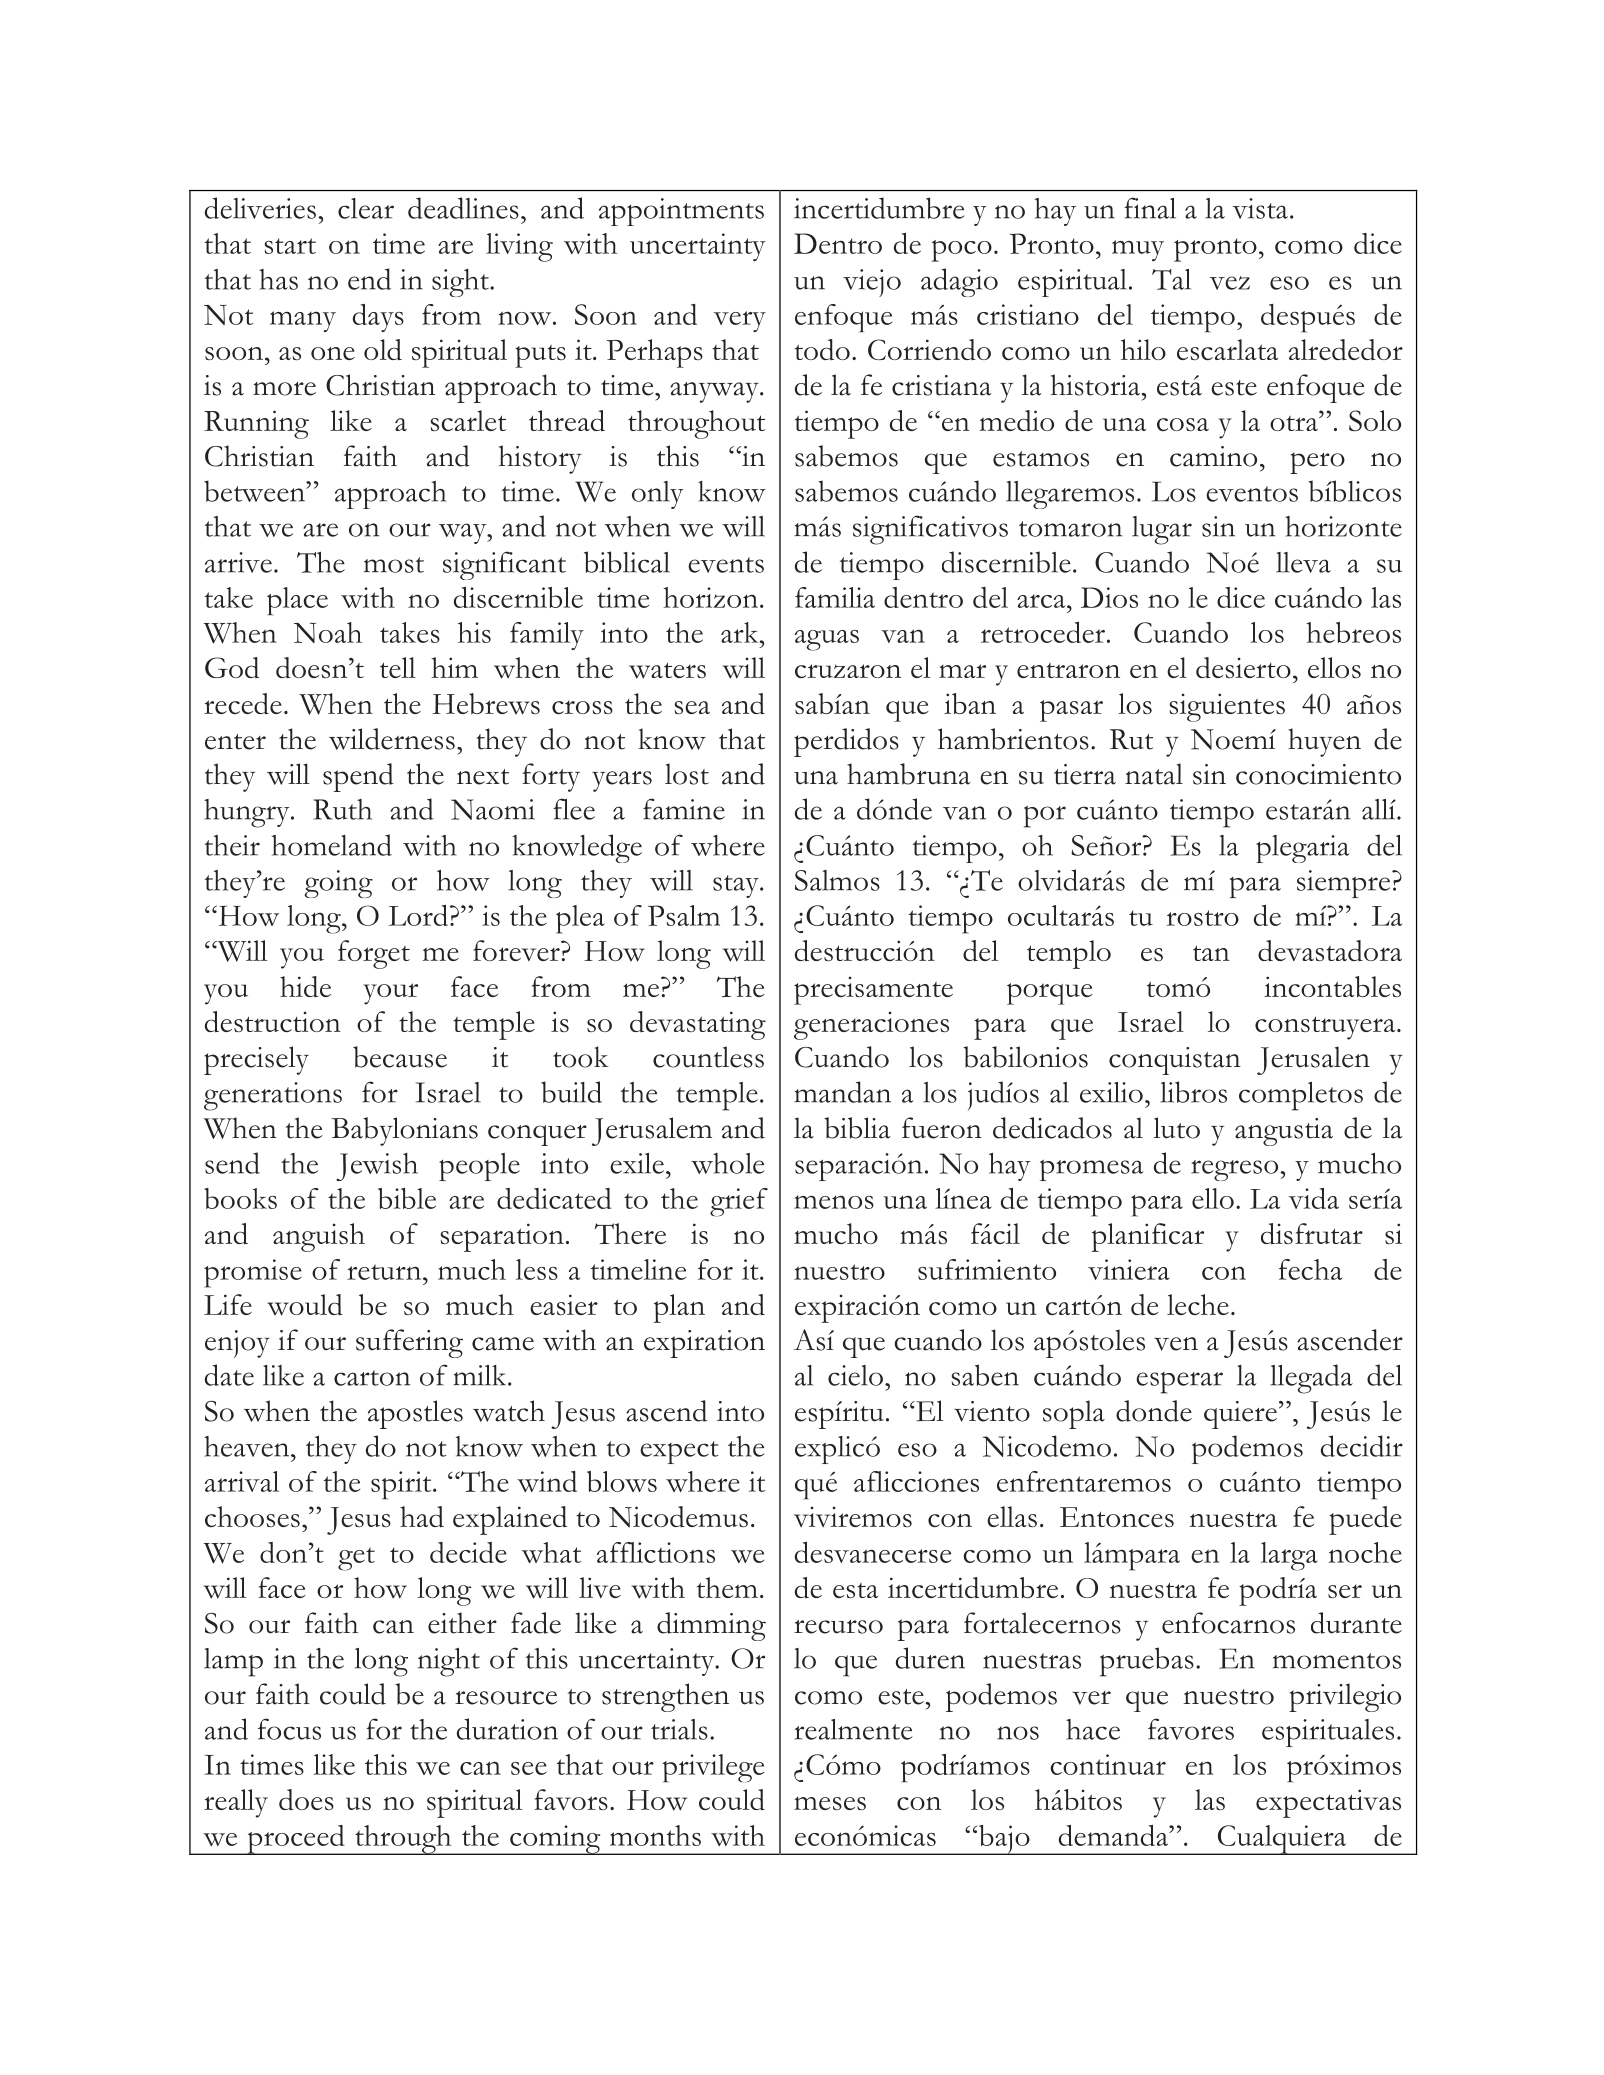 Image resolution: width=1604 pixels, height=2075 pixels. What do you see at coordinates (741, 632) in the screenshot?
I see `ark` at bounding box center [741, 632].
